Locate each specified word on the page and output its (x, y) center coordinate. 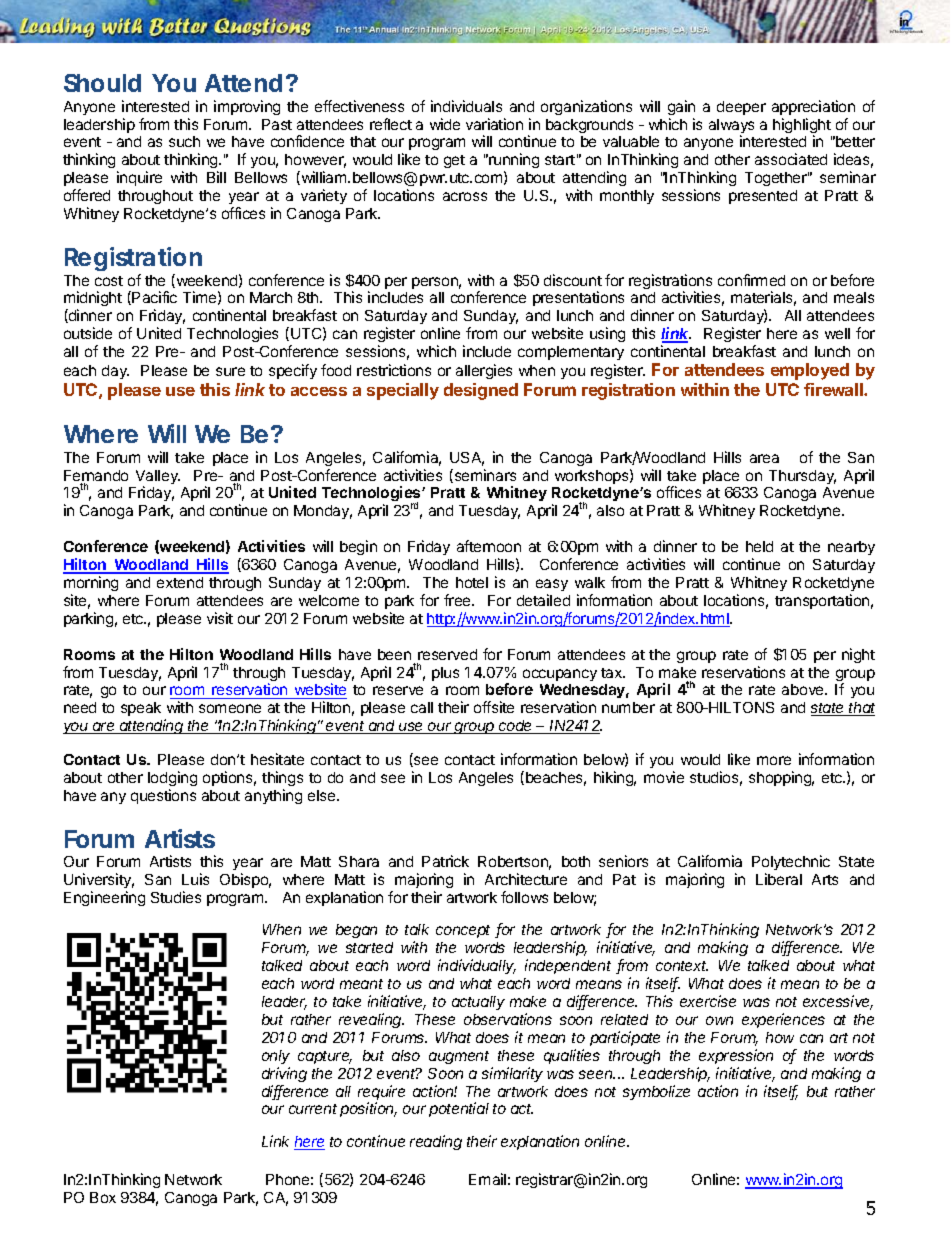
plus (445, 674)
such (184, 141)
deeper (741, 108)
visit (220, 618)
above (804, 689)
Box (103, 1197)
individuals (466, 106)
